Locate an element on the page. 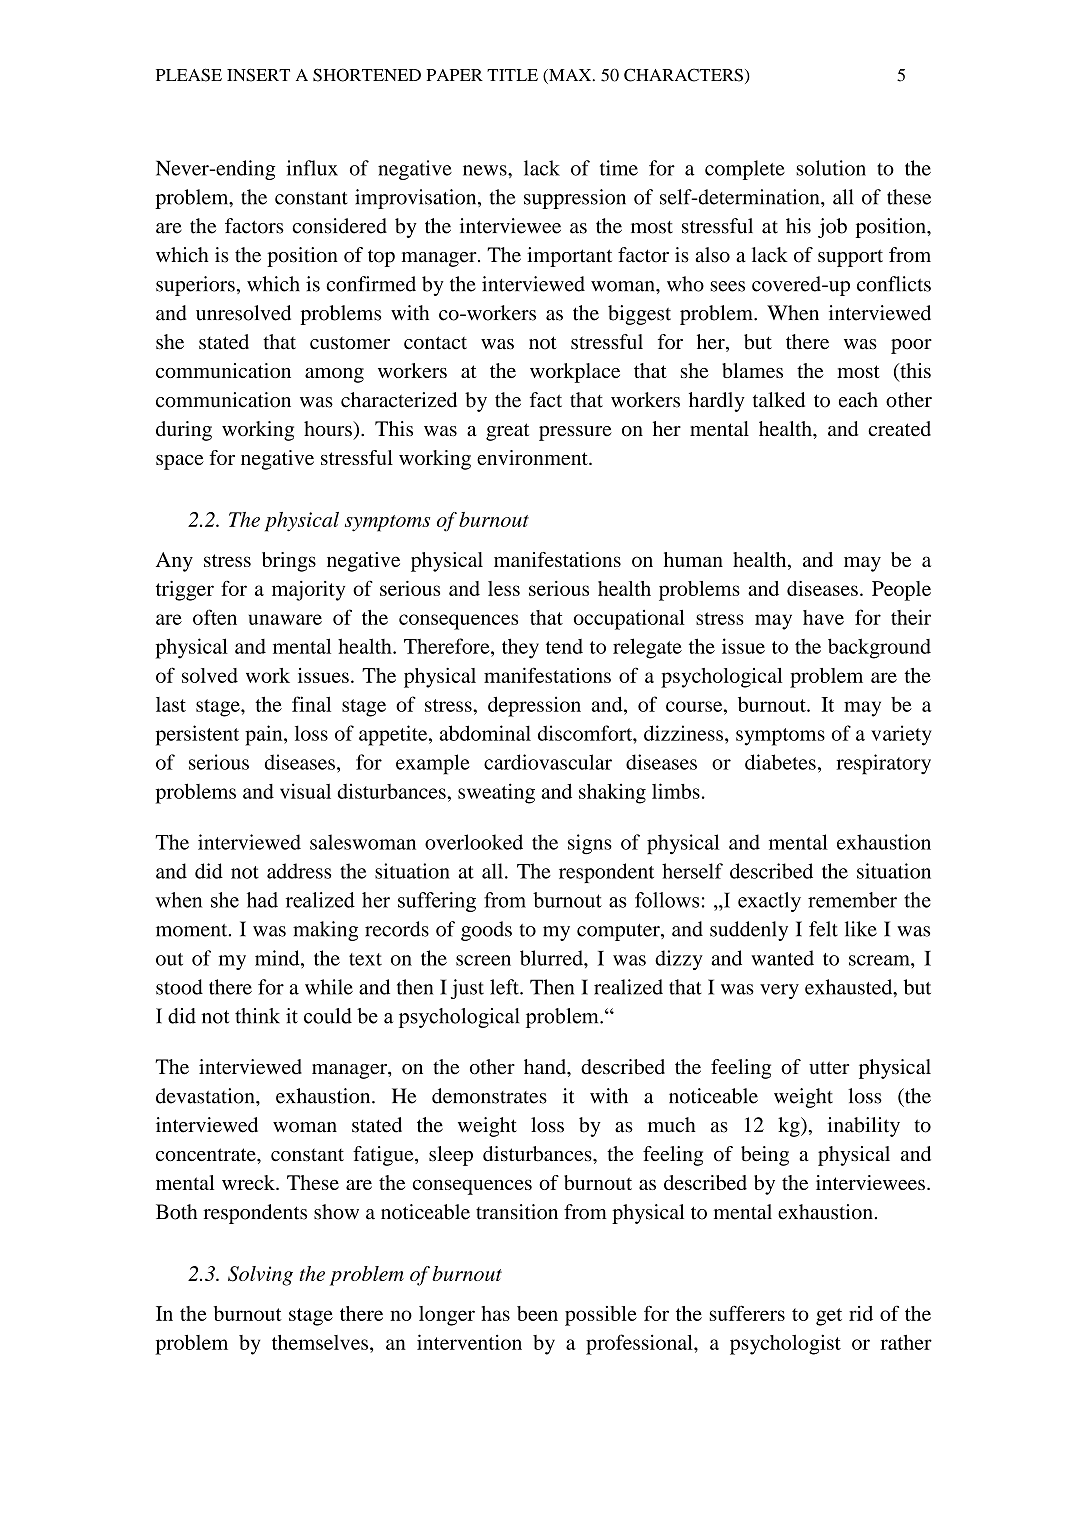  People is located at coordinates (901, 591).
